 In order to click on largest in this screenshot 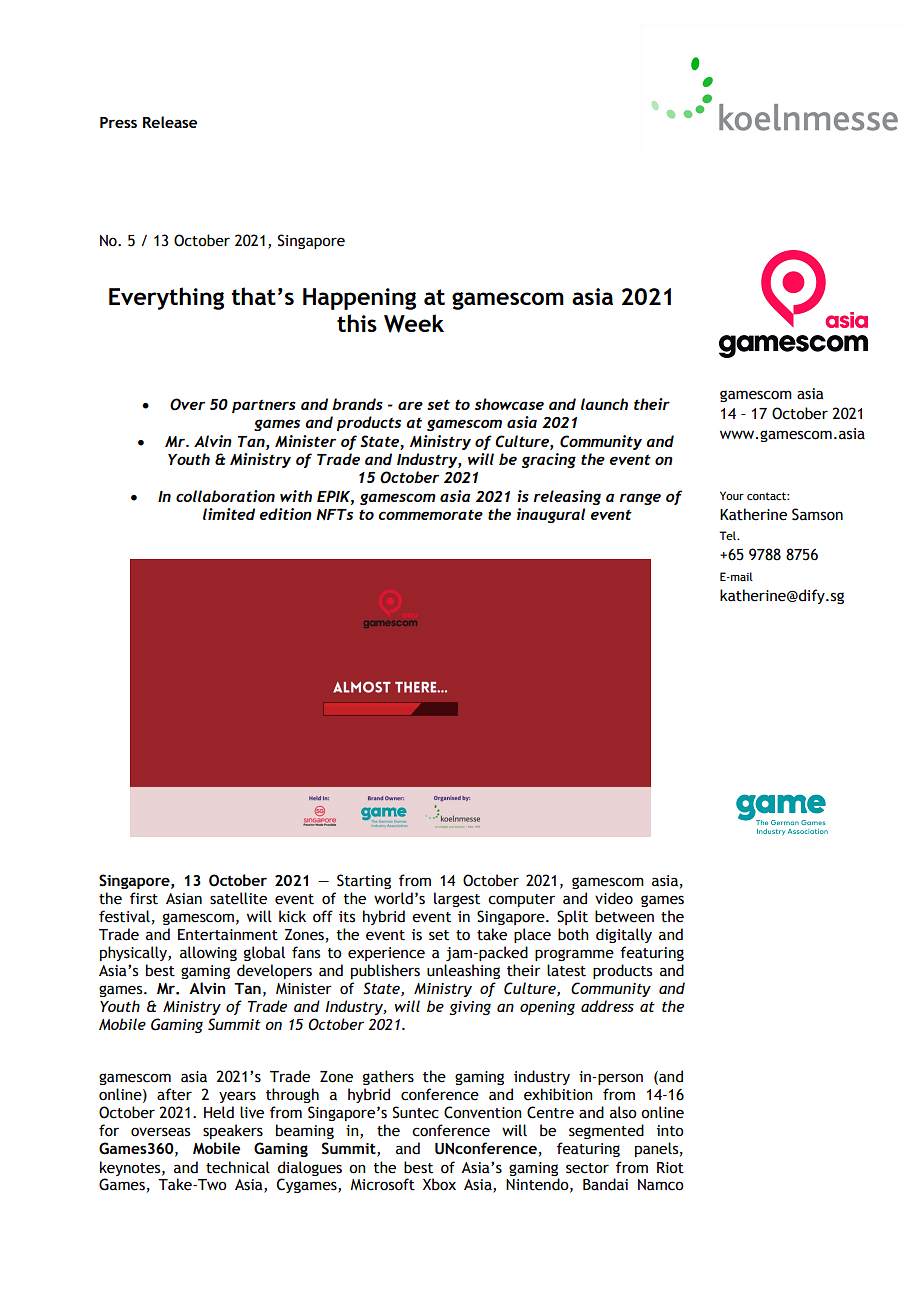, I will do `click(457, 899)`.
